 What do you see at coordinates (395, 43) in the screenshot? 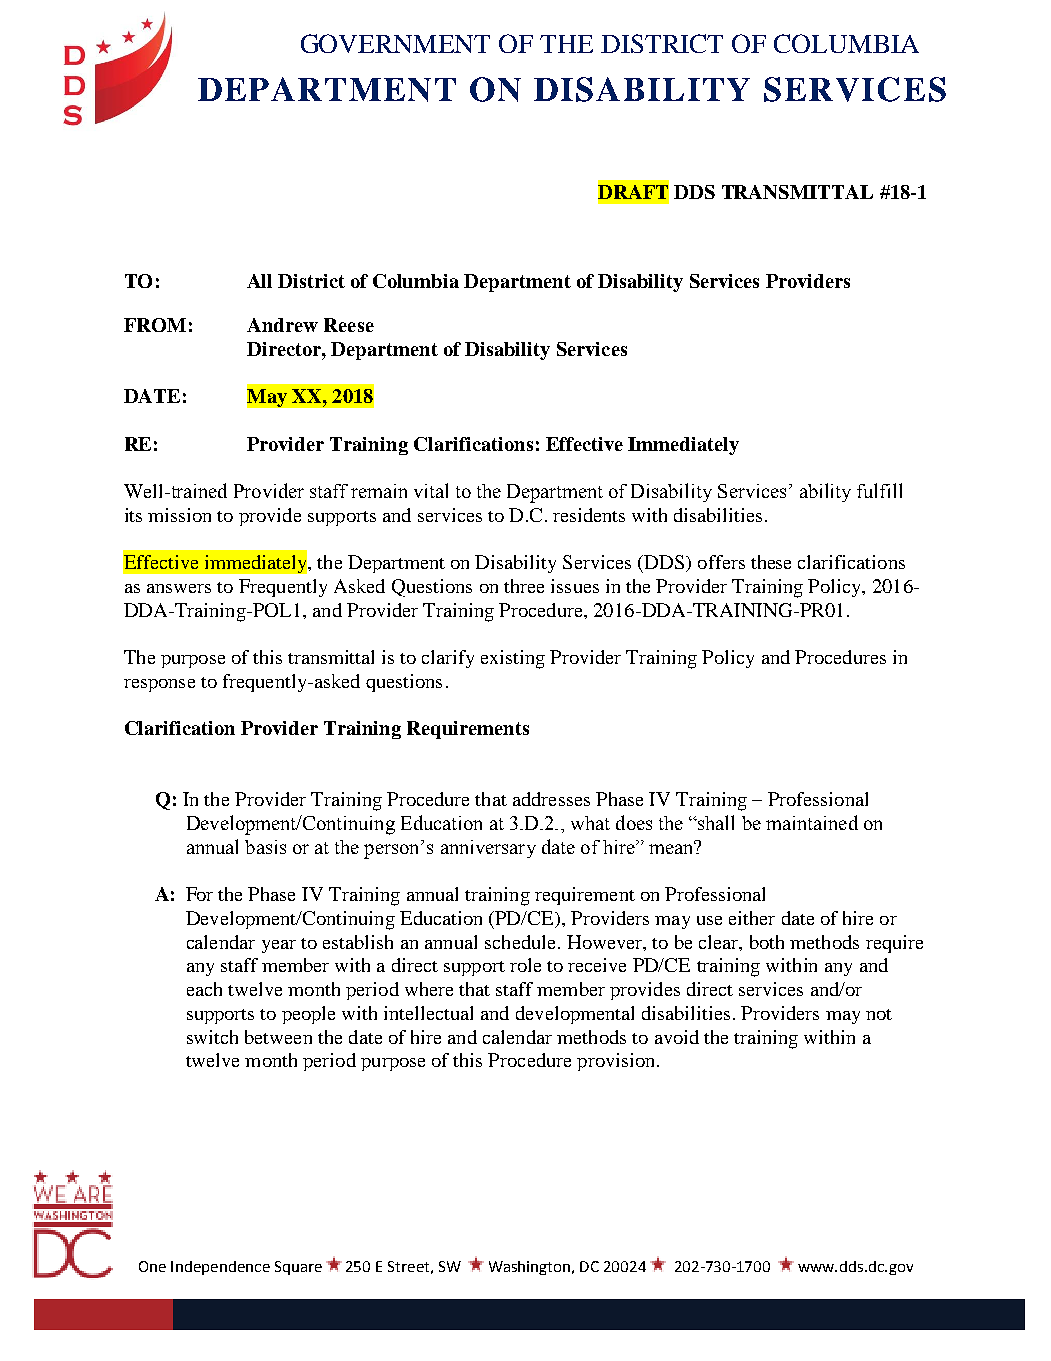
I see `GOVERNMENT` at bounding box center [395, 43].
